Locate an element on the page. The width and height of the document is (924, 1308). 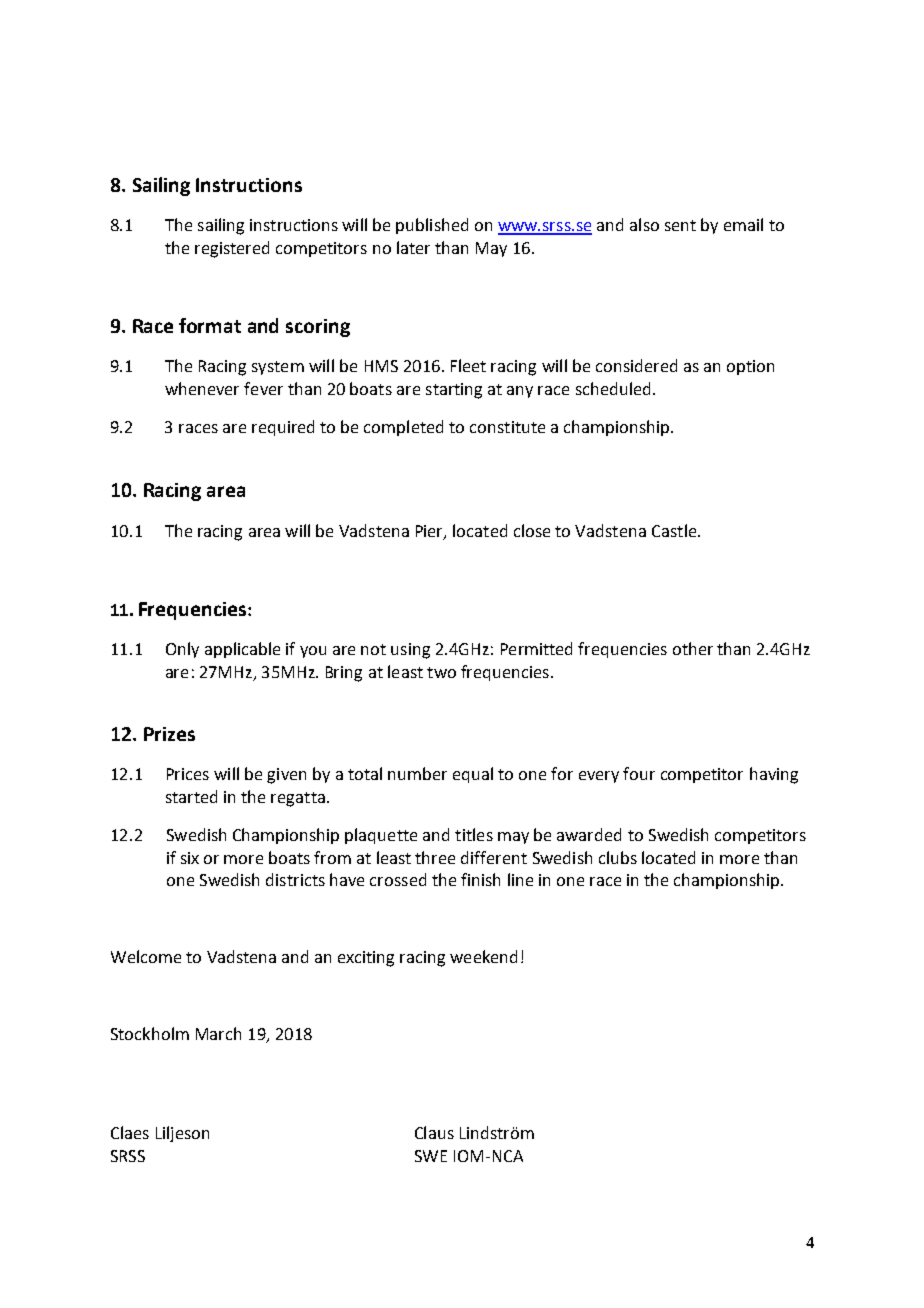
clubs is located at coordinates (618, 857).
